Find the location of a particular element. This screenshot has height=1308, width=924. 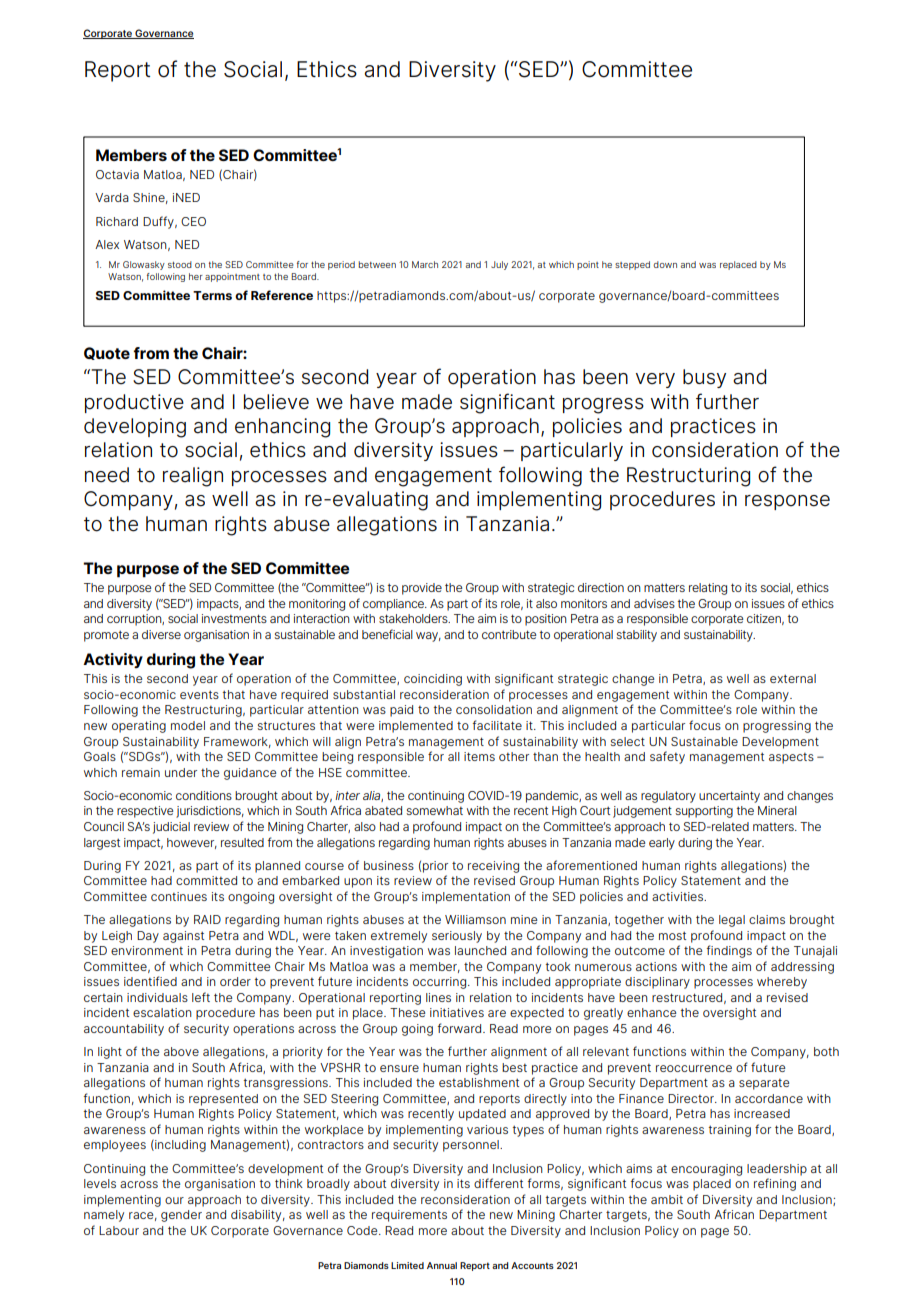

legal is located at coordinates (732, 921).
